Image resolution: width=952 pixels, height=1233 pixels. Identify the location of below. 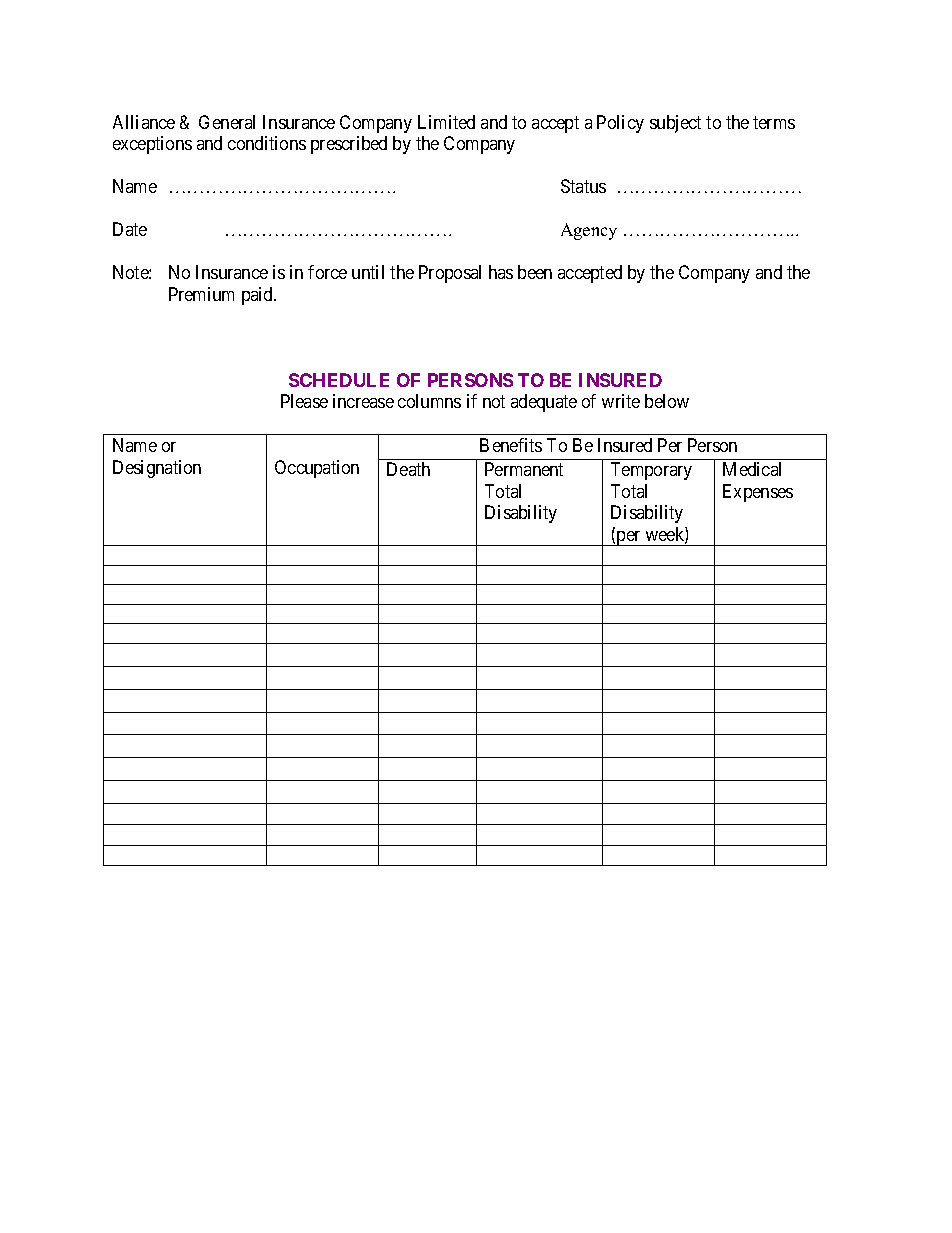
(667, 401).
